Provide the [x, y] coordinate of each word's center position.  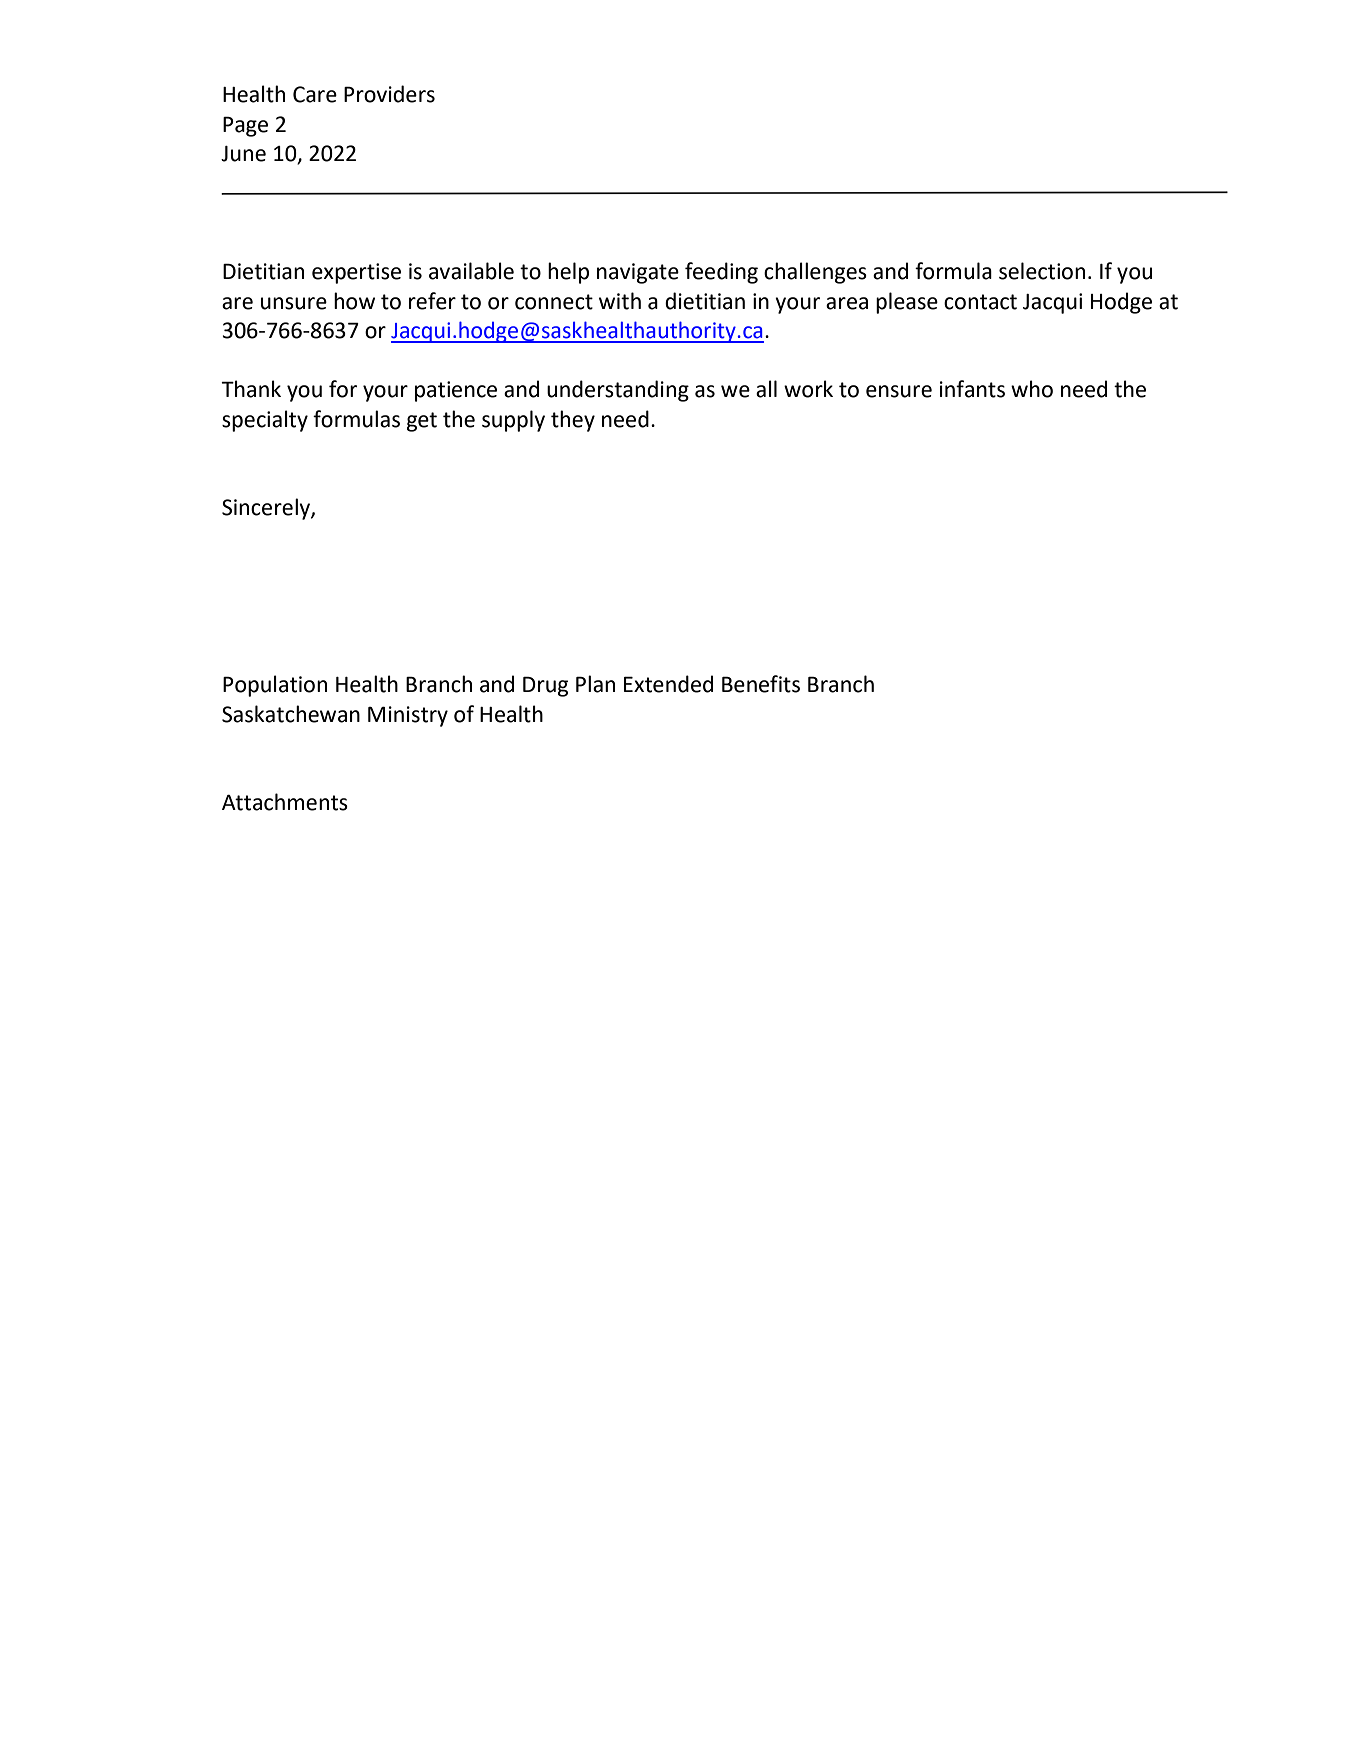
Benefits [761, 684]
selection [1042, 271]
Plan [595, 684]
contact [980, 302]
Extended [668, 684]
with [620, 301]
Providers [389, 94]
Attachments [285, 802]
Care [315, 94]
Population [275, 686]
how [354, 301]
